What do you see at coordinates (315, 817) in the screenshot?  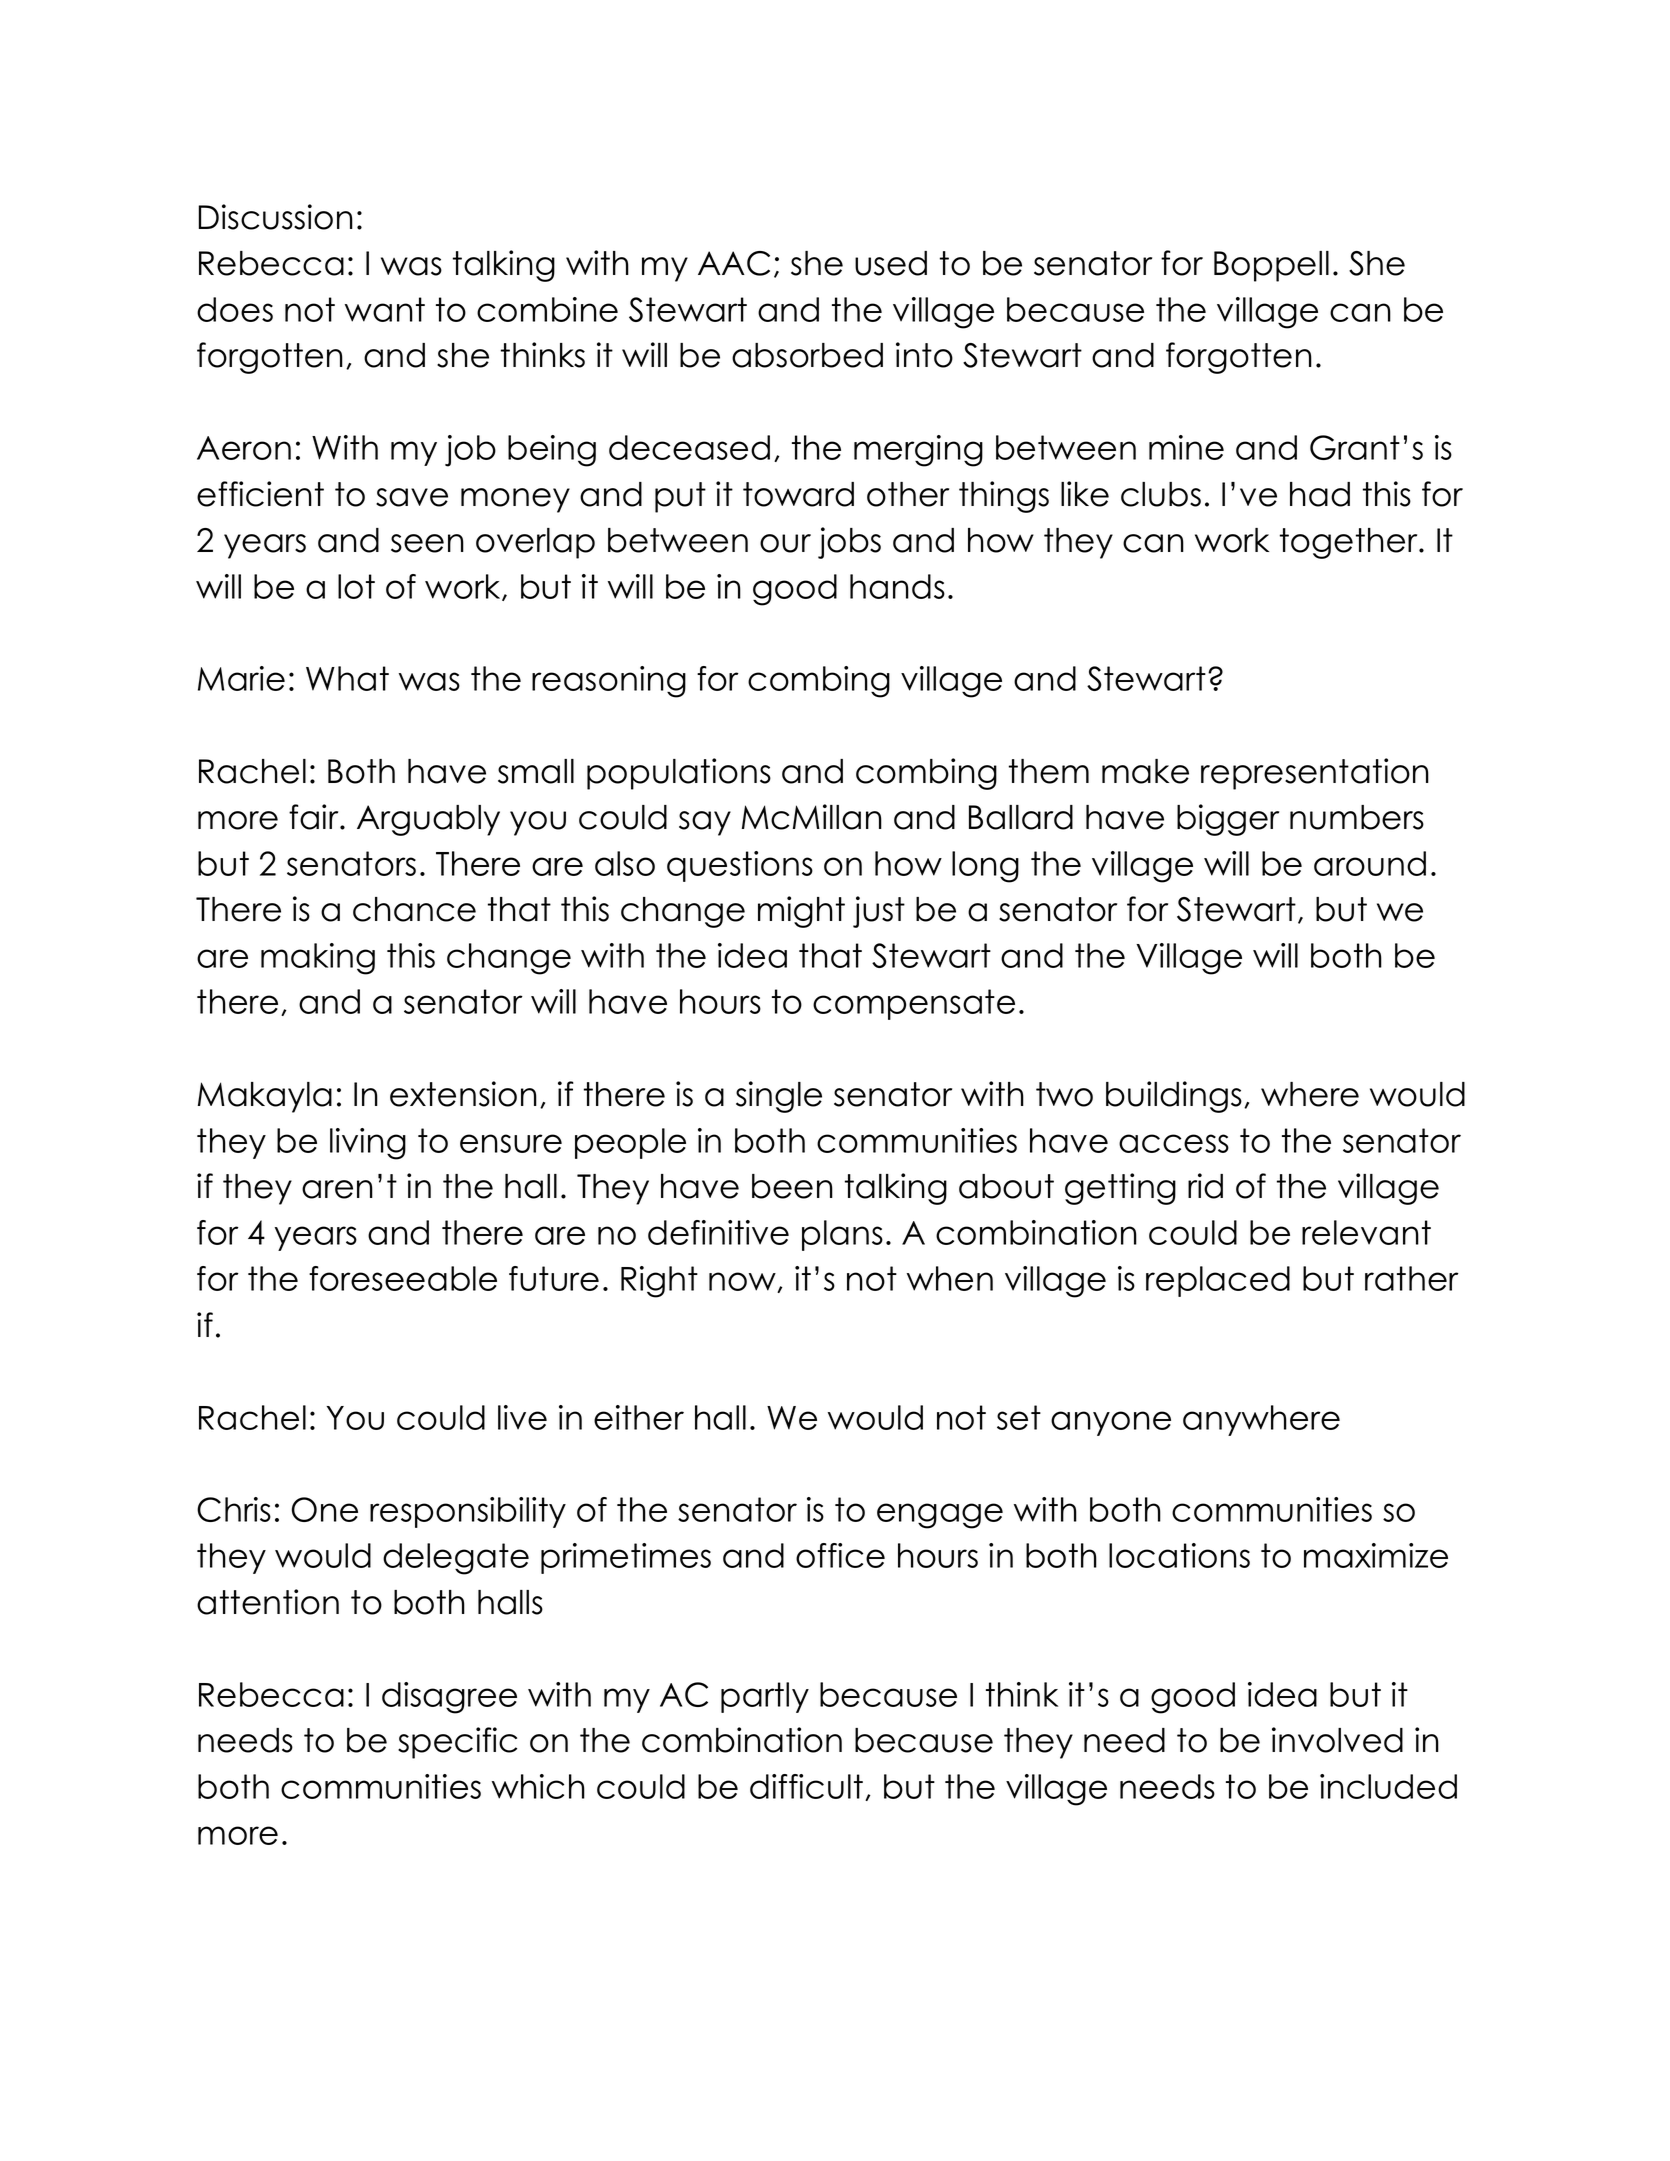 I see `fair` at bounding box center [315, 817].
